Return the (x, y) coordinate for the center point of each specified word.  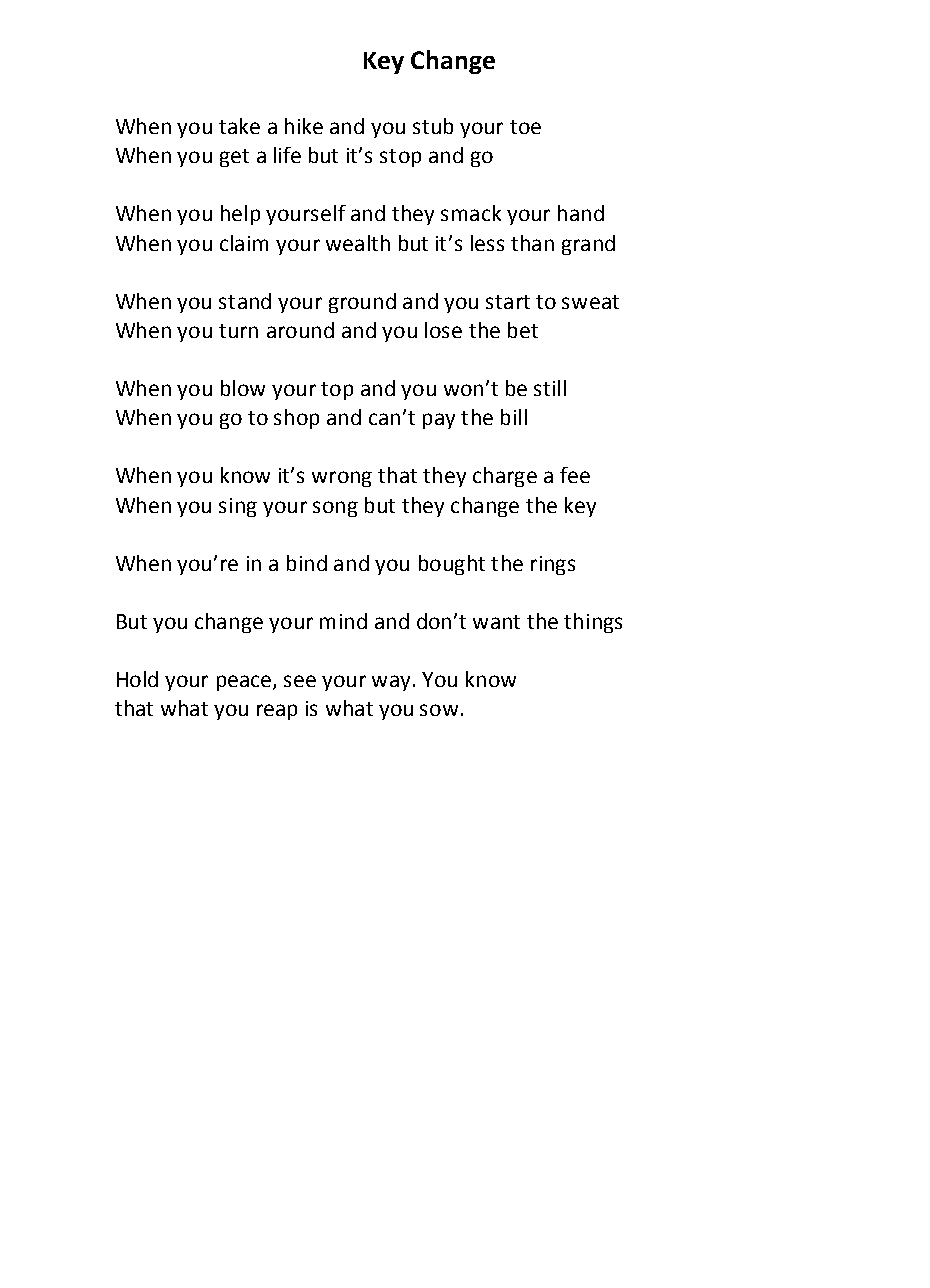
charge (505, 477)
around (300, 330)
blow (243, 388)
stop (400, 158)
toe (525, 127)
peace (245, 683)
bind (307, 563)
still (550, 388)
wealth (358, 243)
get (234, 158)
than (532, 243)
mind (343, 621)
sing (238, 507)
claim (244, 243)
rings (553, 565)
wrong (342, 479)
